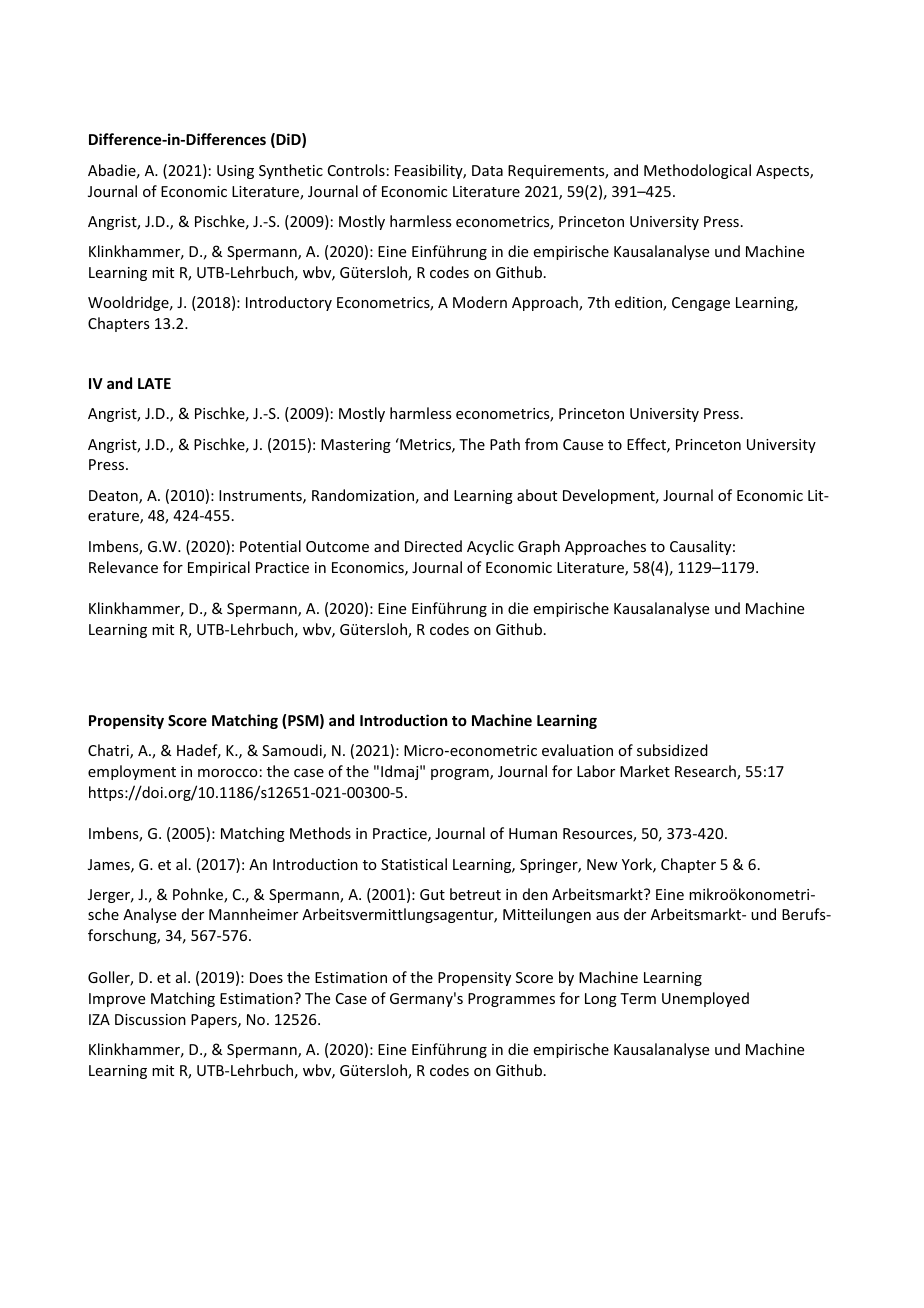  Describe the element at coordinates (228, 773) in the screenshot. I see `morocco` at that location.
